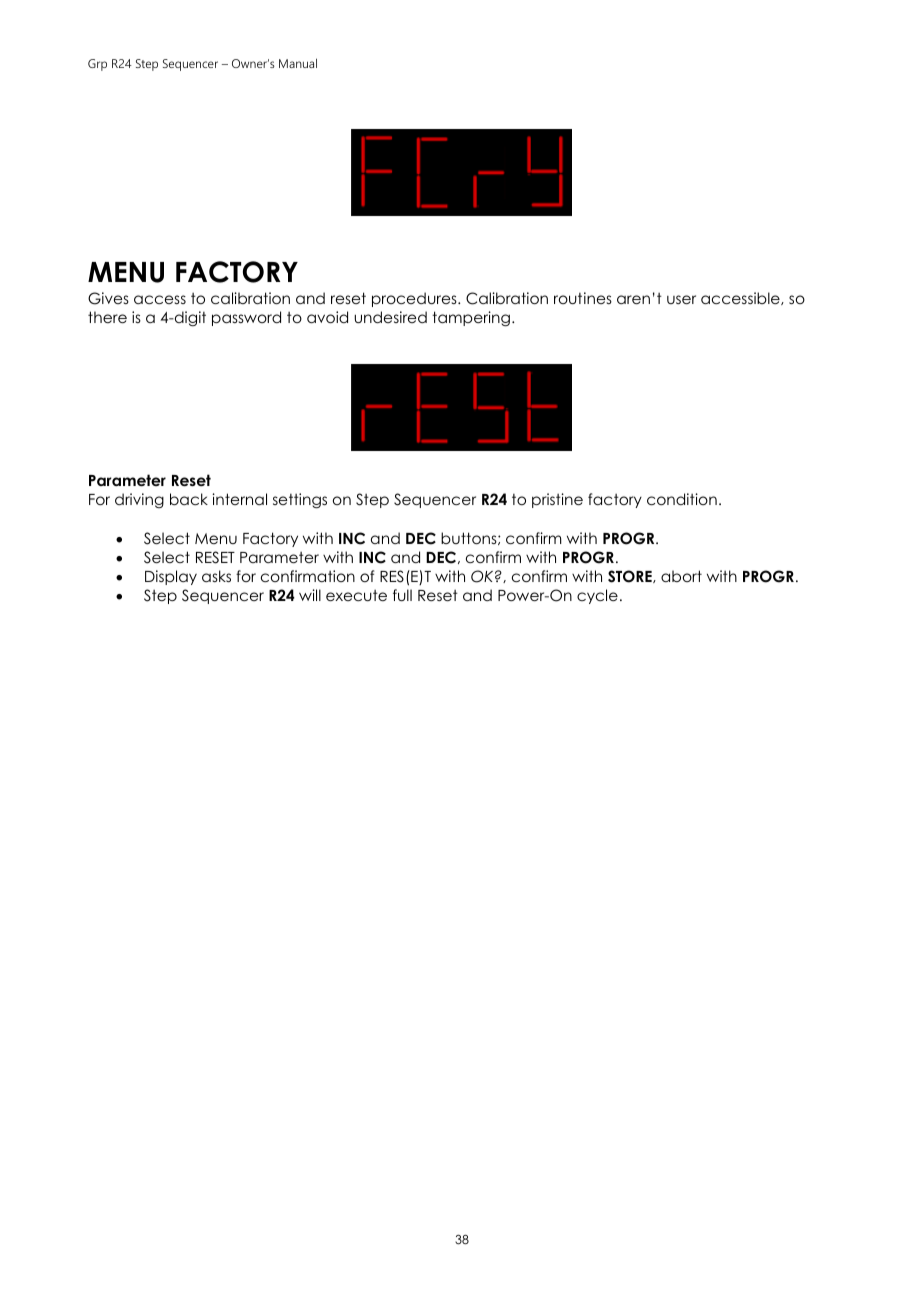 This screenshot has width=924, height=1309. Describe the element at coordinates (189, 499) in the screenshot. I see `back` at that location.
